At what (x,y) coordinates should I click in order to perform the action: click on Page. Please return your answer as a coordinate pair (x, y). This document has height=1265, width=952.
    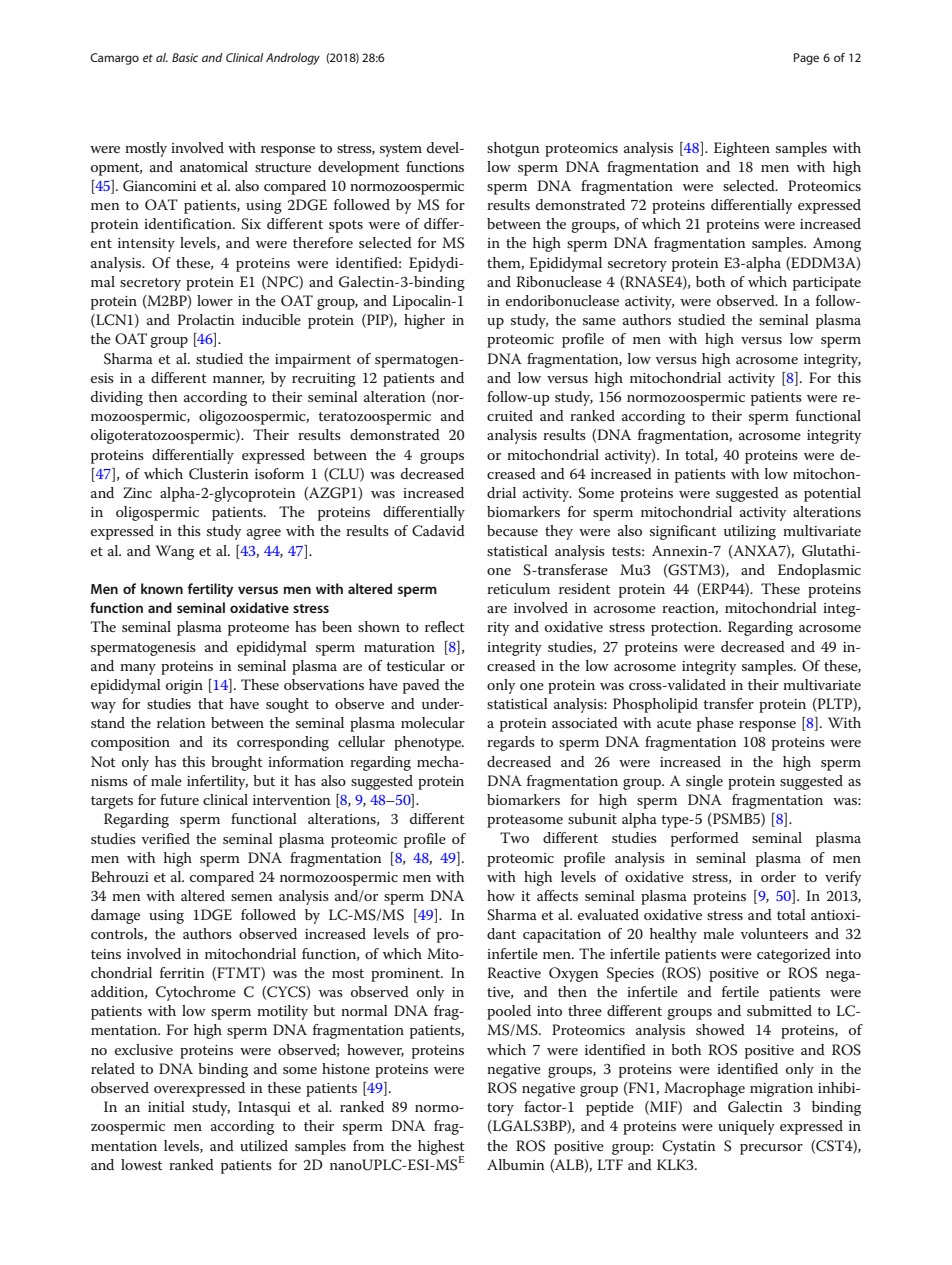
    Looking at the image, I should click on (806, 59).
